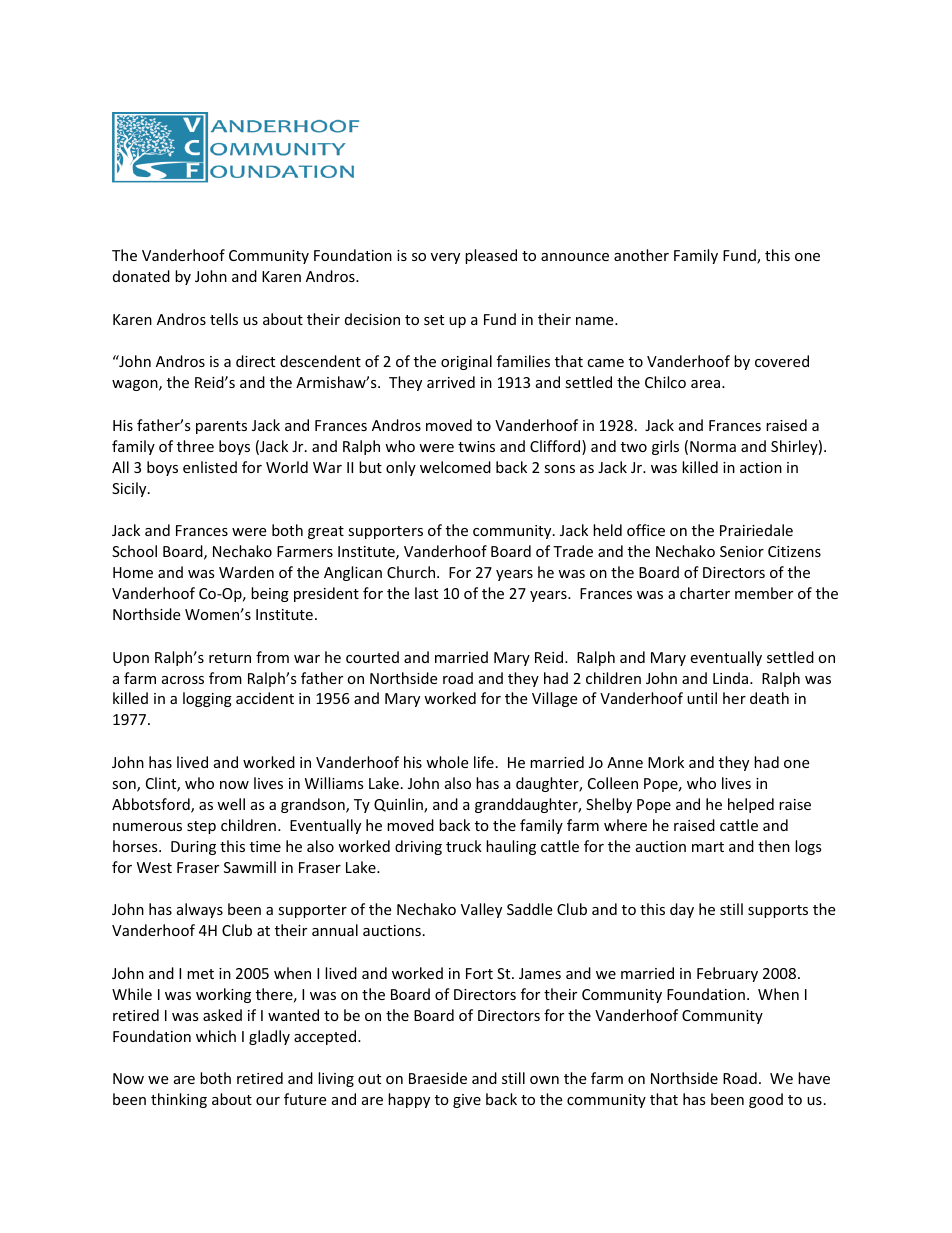 This screenshot has width=952, height=1233. What do you see at coordinates (491, 256) in the screenshot?
I see `pleased` at bounding box center [491, 256].
